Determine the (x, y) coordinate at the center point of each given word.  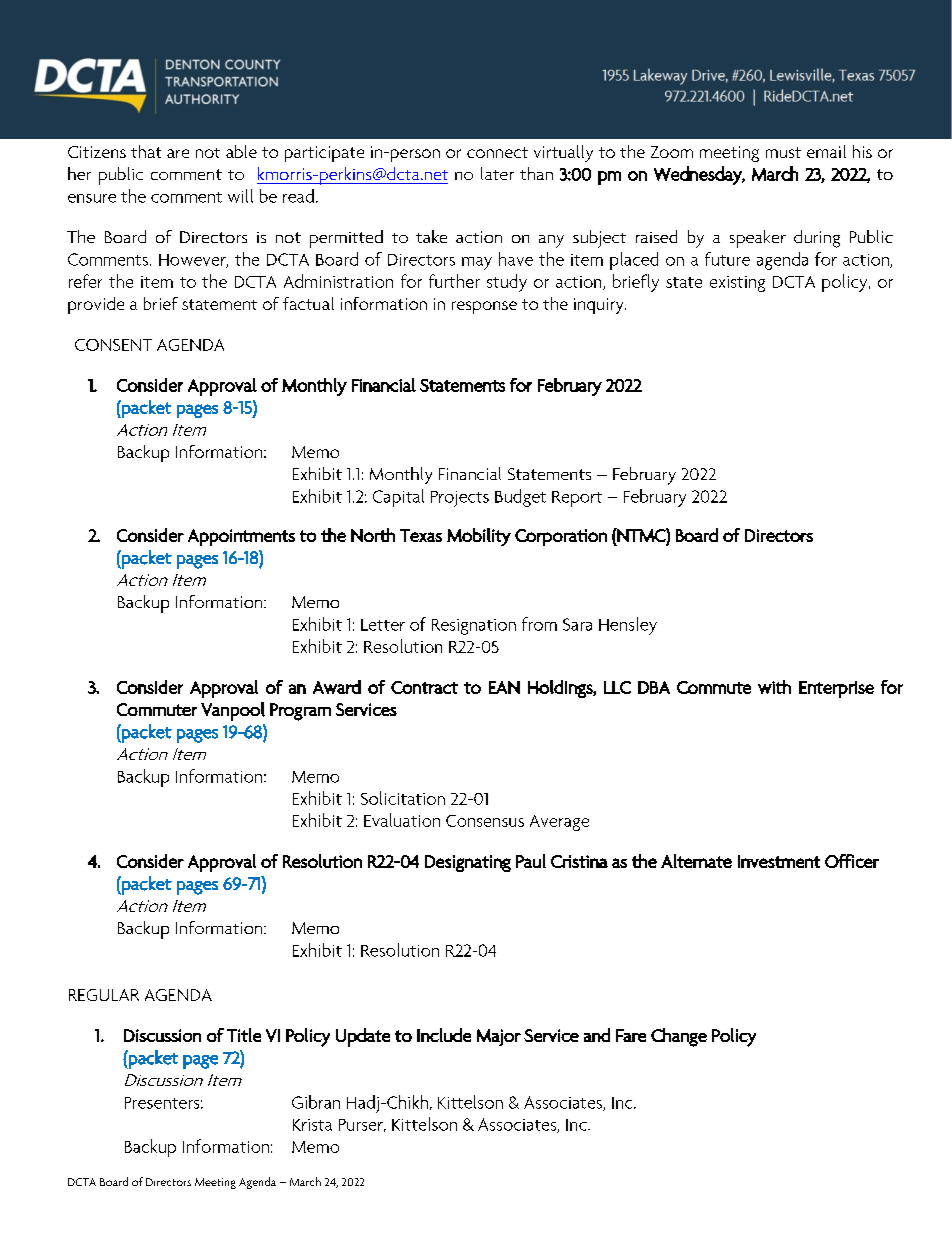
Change (679, 1037)
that (146, 151)
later (497, 173)
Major (499, 1037)
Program (300, 712)
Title (244, 1035)
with (774, 687)
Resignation (474, 627)
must (783, 152)
